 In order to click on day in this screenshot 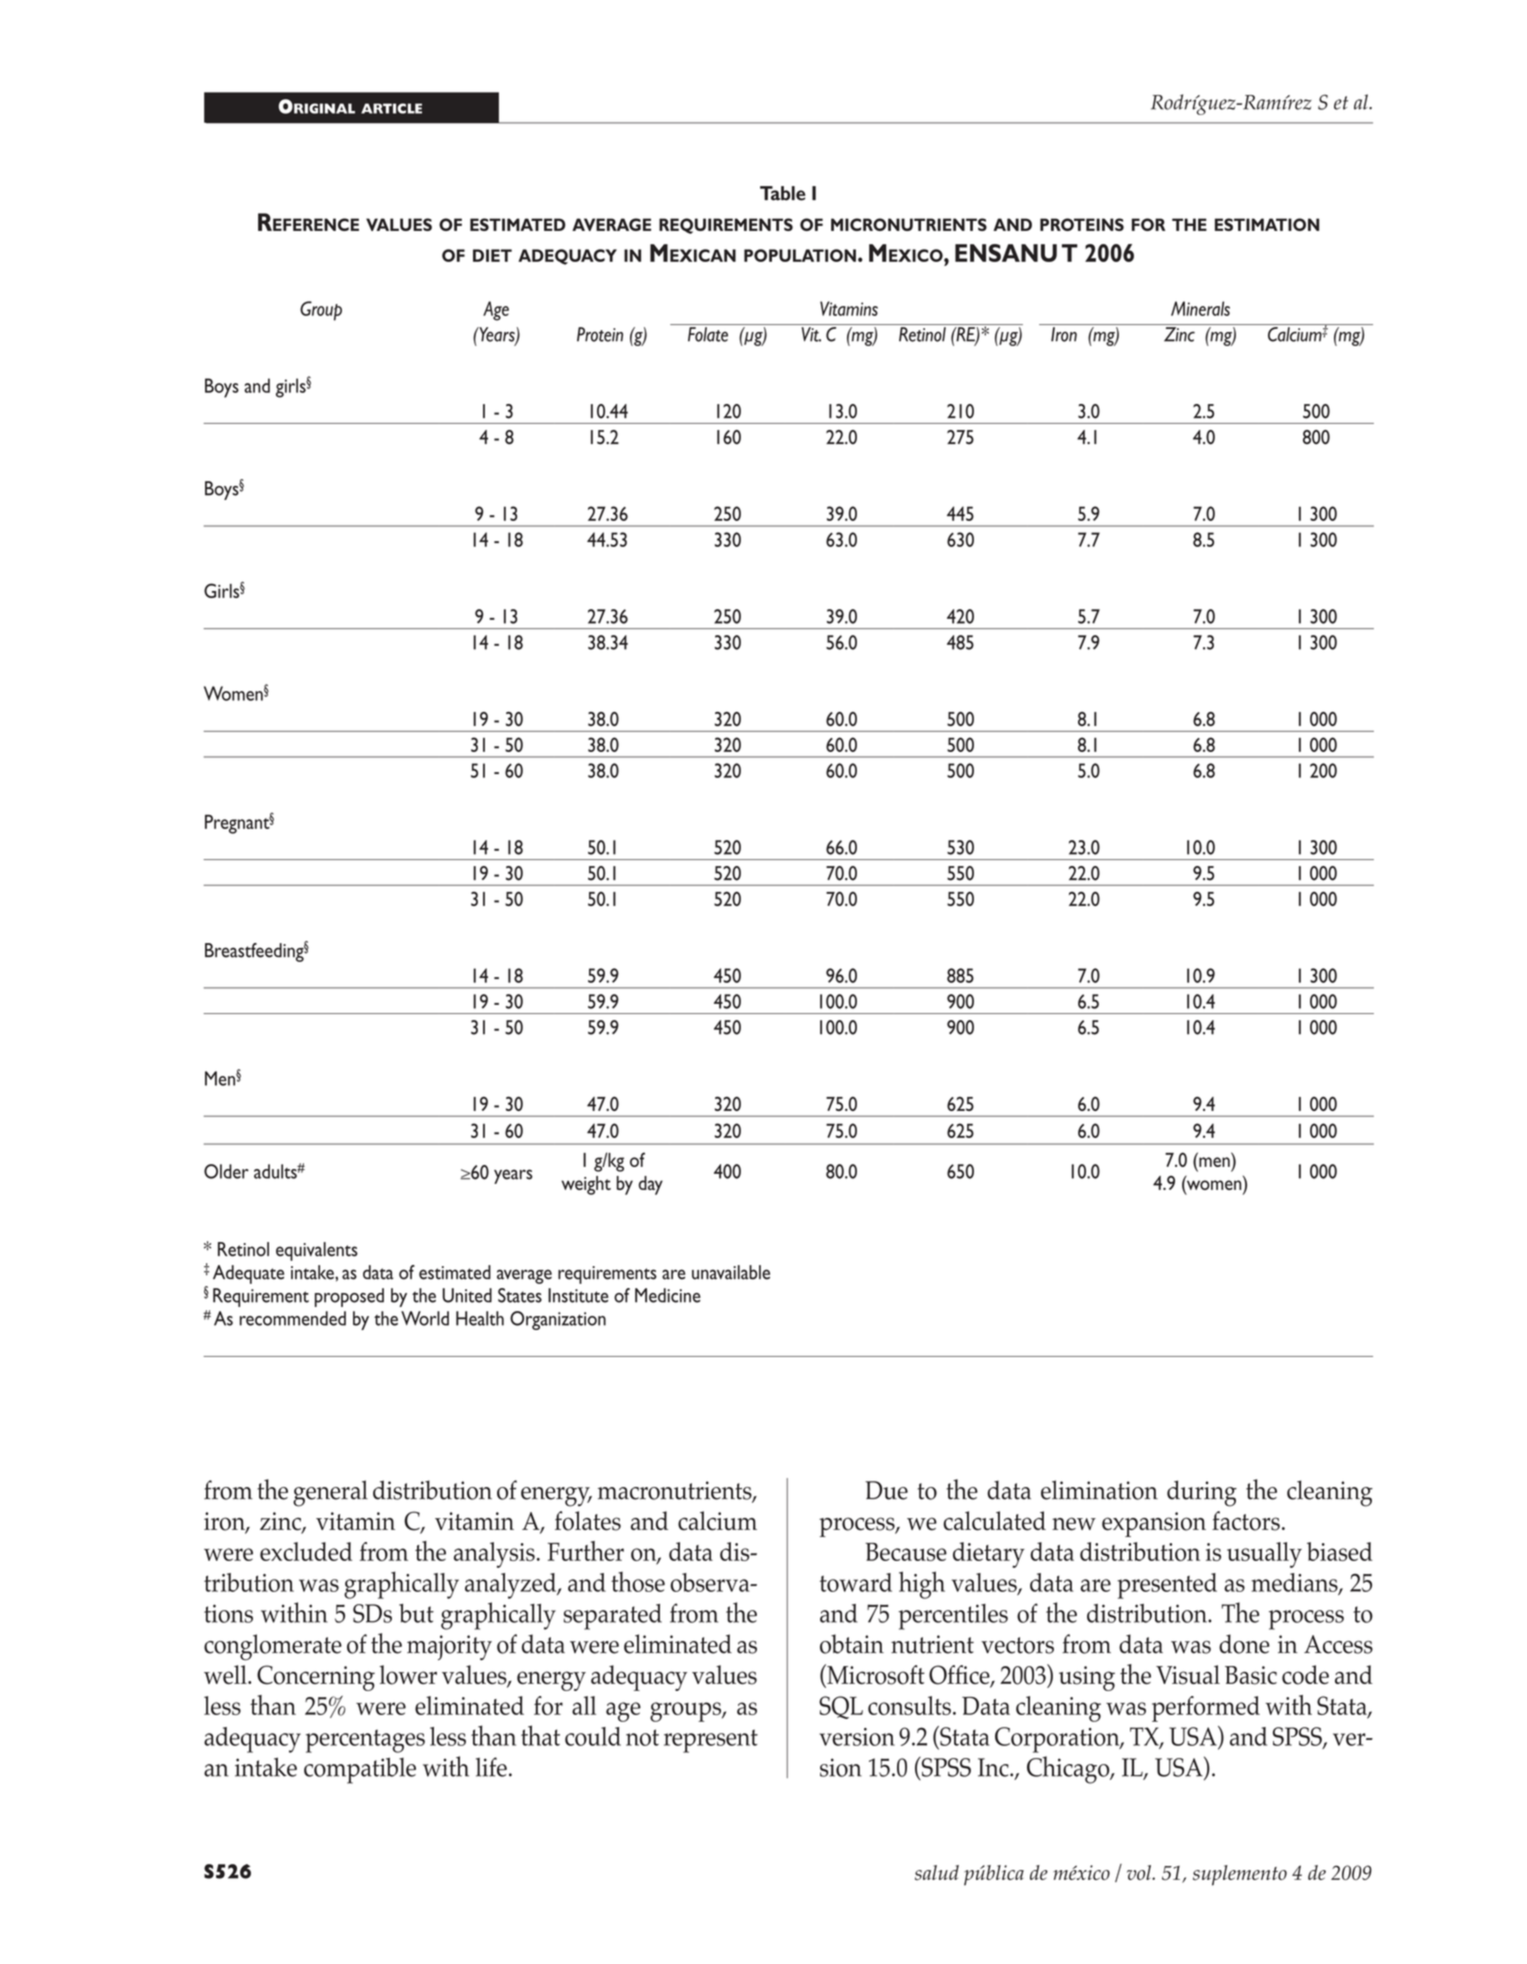, I will do `click(651, 1185)`.
